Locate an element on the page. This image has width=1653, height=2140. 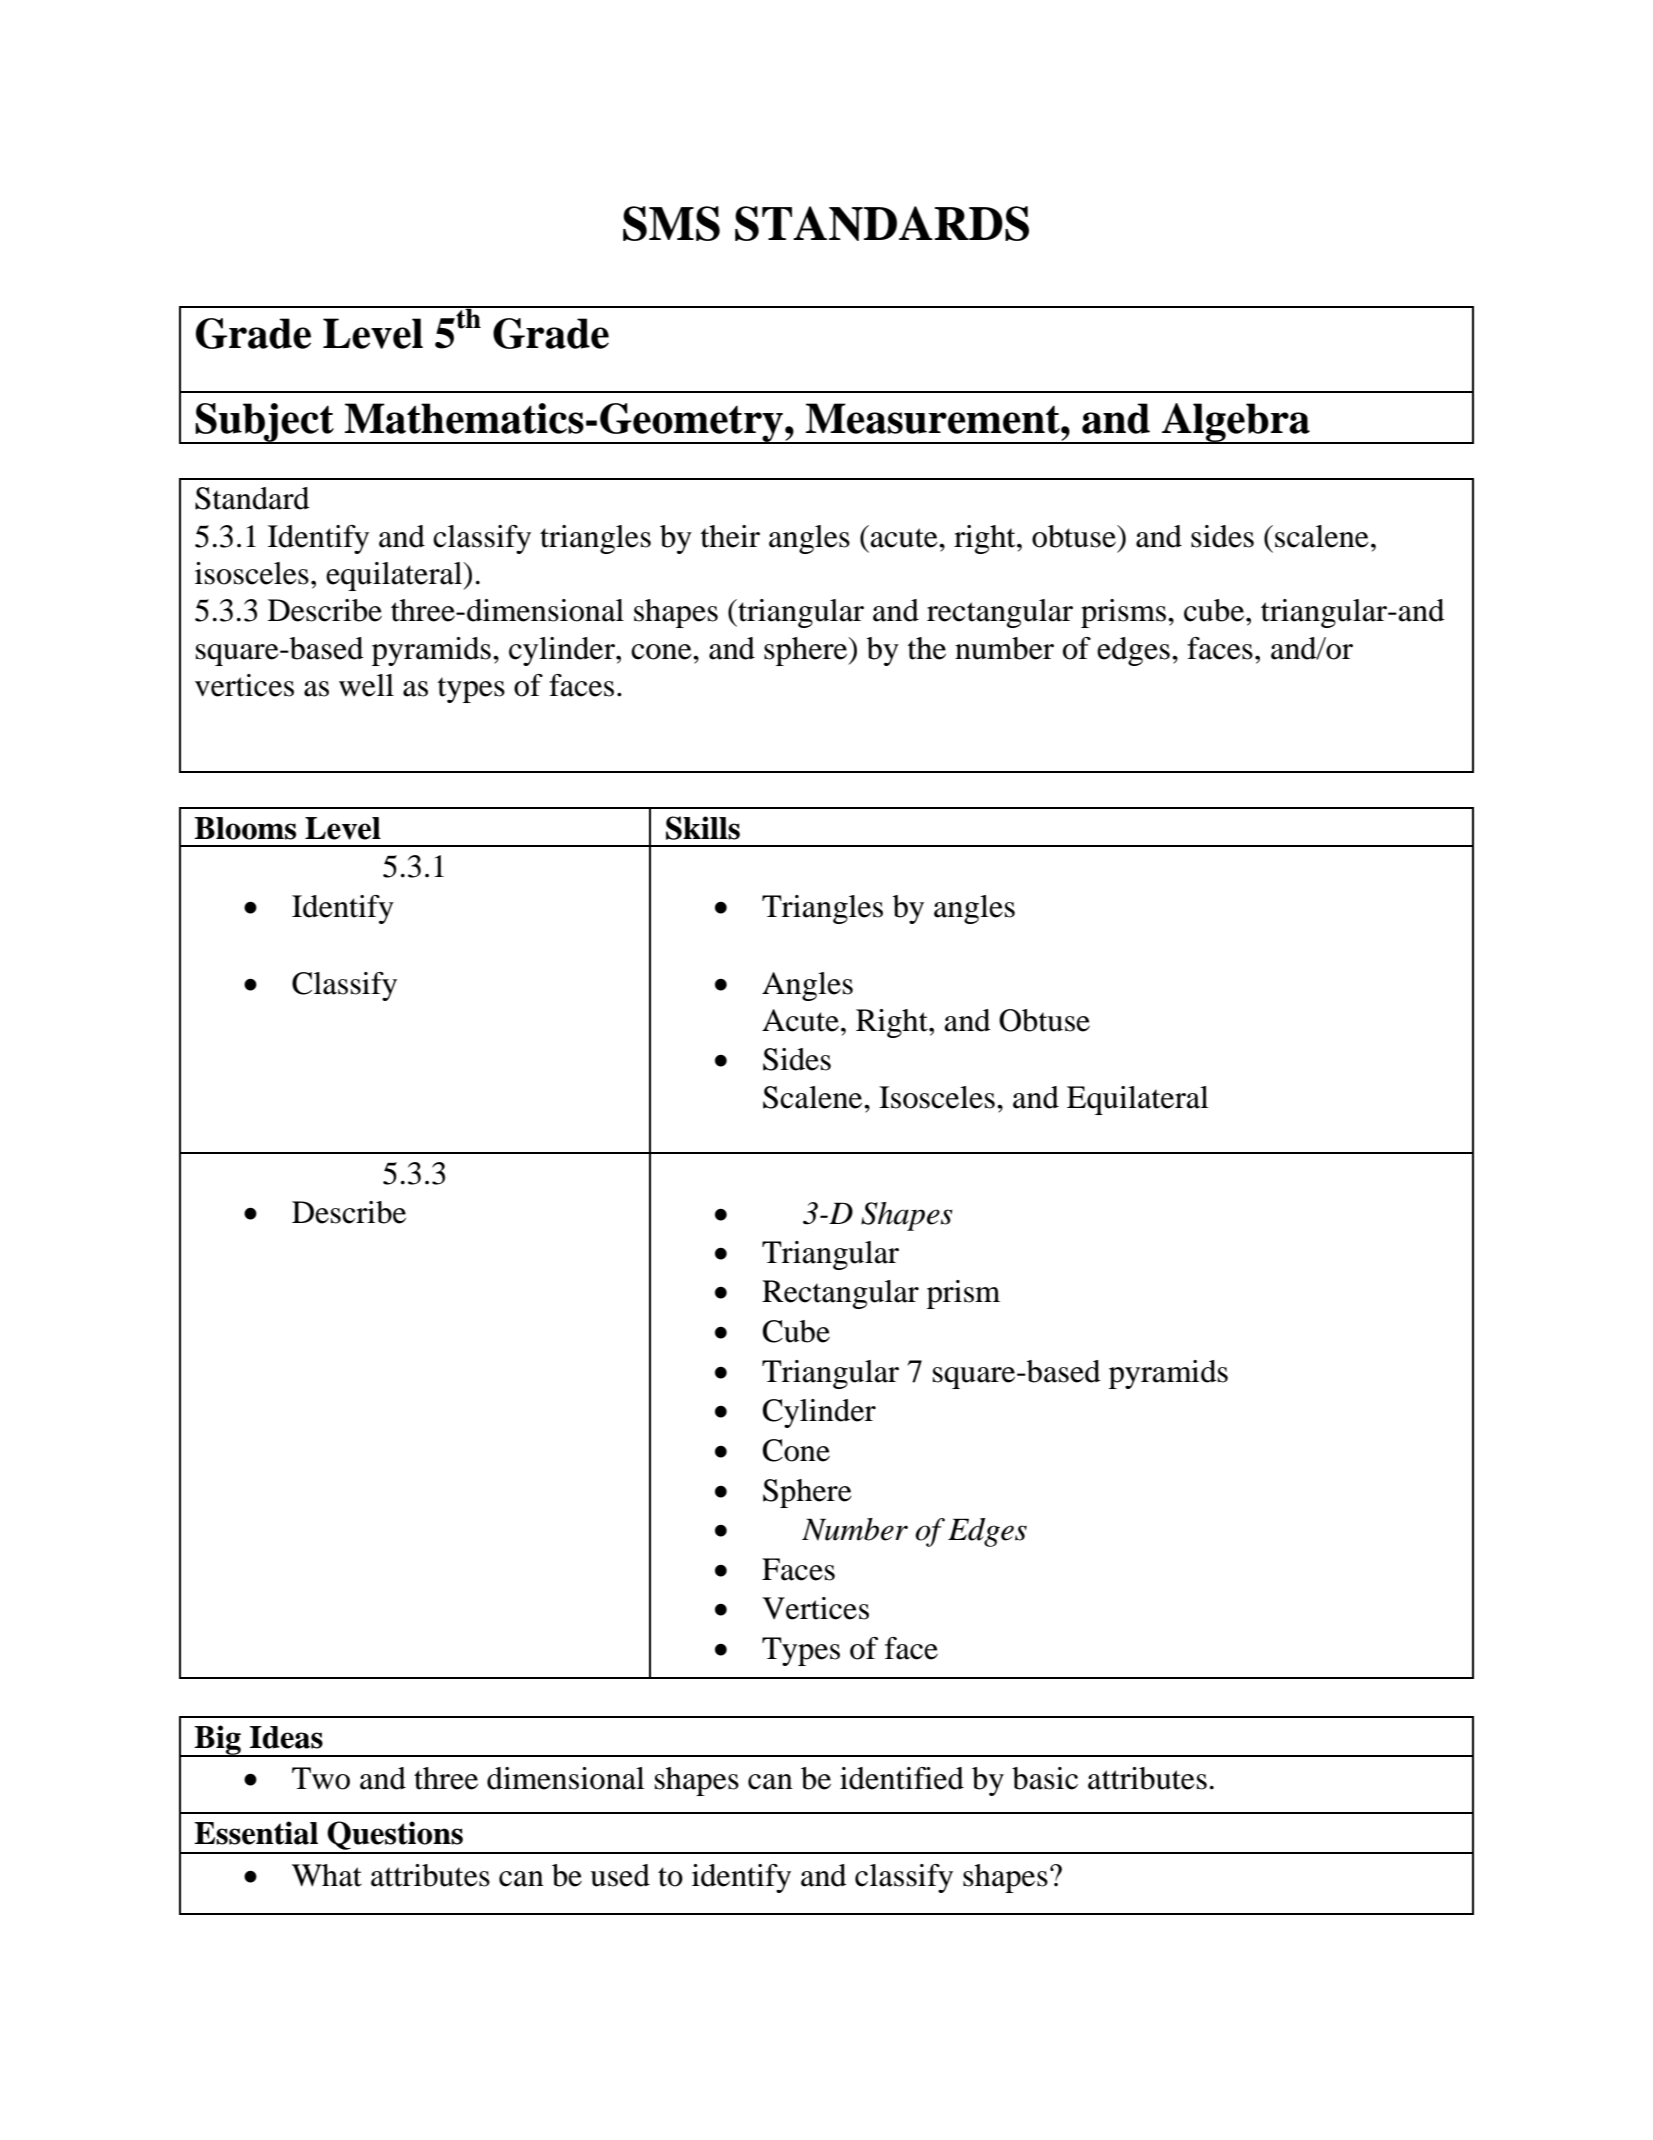
Measurement is located at coordinates (934, 418).
